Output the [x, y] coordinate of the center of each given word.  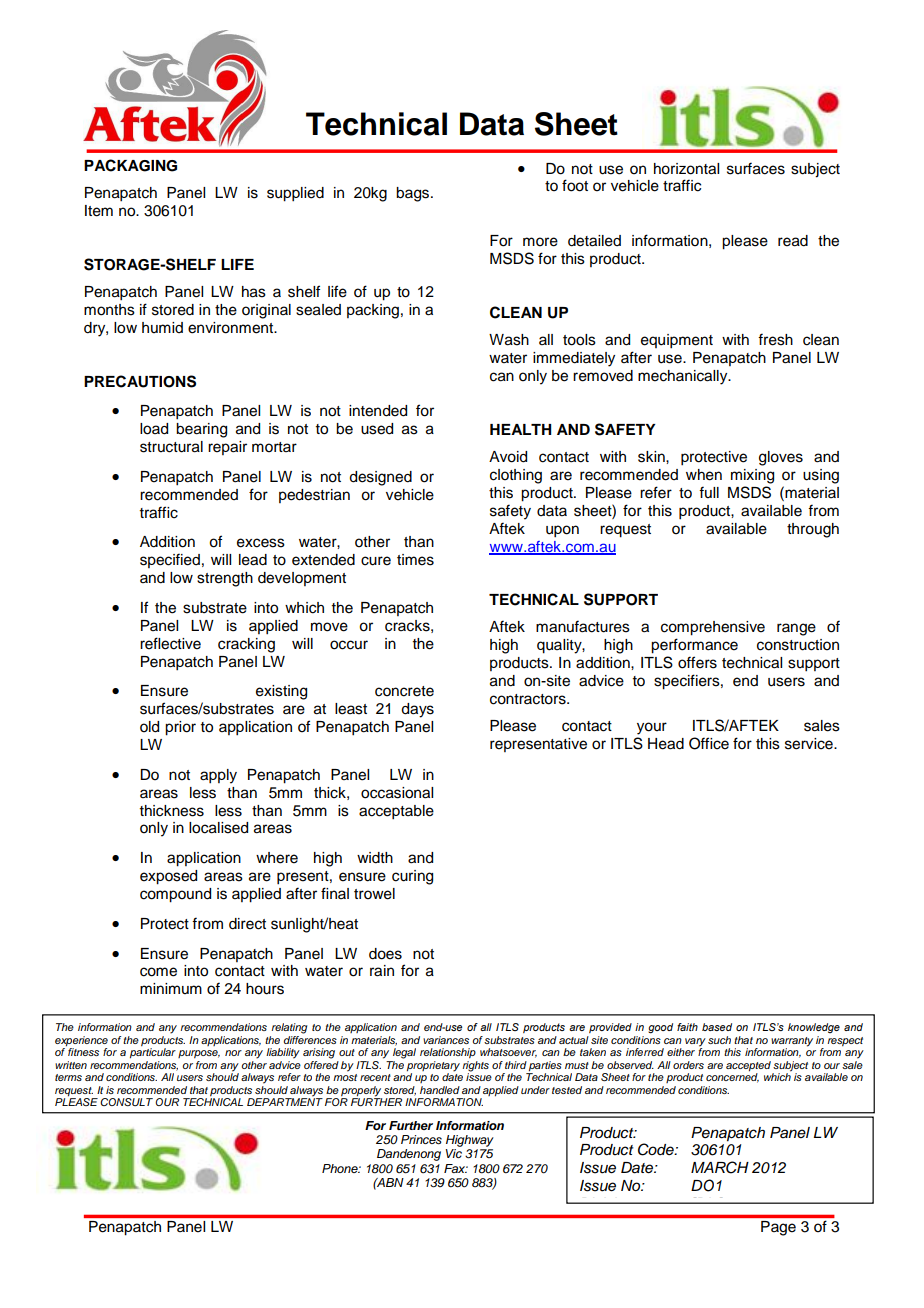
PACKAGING [130, 165]
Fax [456, 1168]
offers [697, 662]
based [717, 1027]
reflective [170, 643]
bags [414, 194]
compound [175, 895]
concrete [404, 691]
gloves [781, 458]
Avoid [508, 457]
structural [171, 447]
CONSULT [126, 1102]
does [385, 954]
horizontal [686, 169]
